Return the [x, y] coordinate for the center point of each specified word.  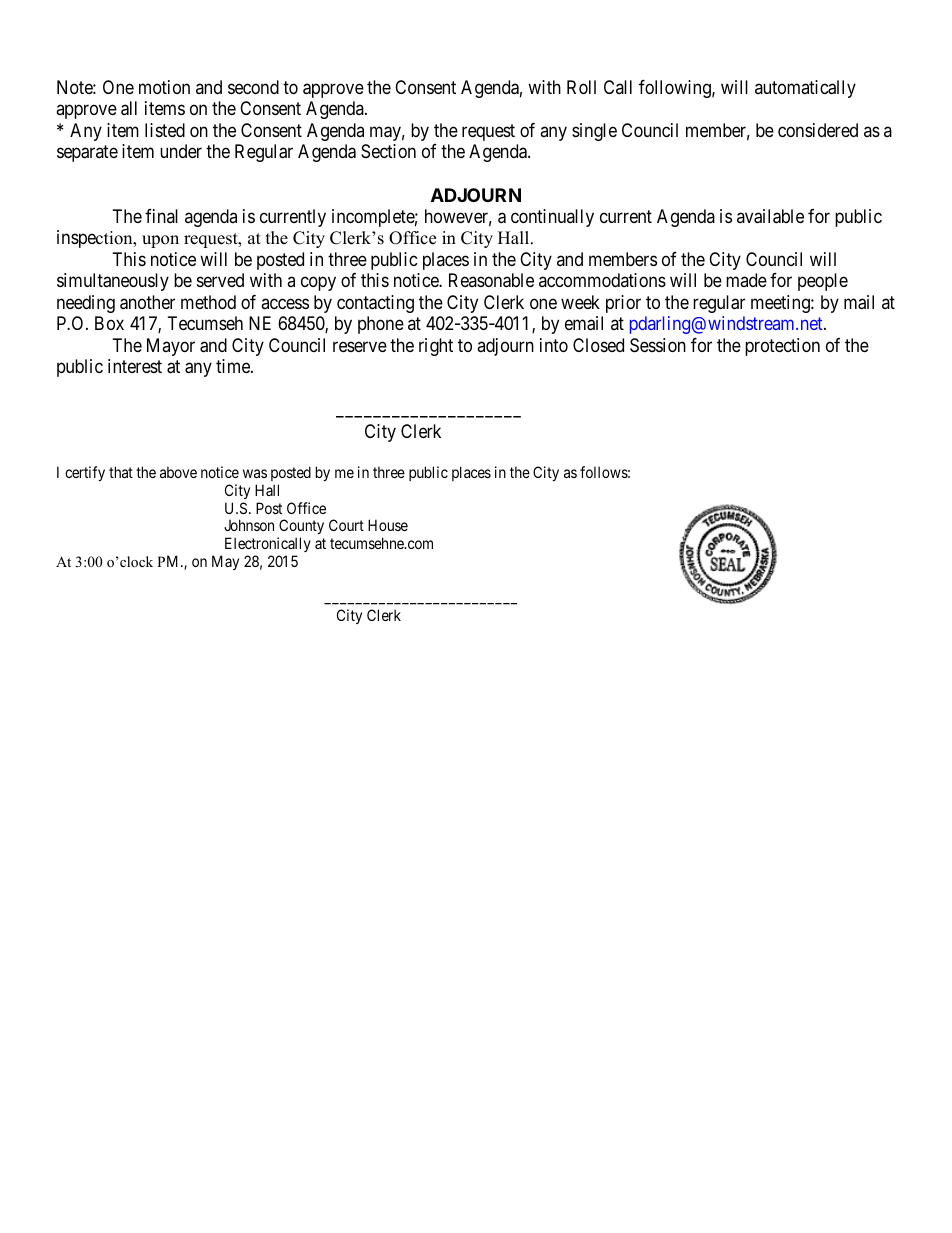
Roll [581, 87]
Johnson [249, 525]
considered [818, 130]
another [147, 302]
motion [164, 87]
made [746, 280]
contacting [375, 304]
